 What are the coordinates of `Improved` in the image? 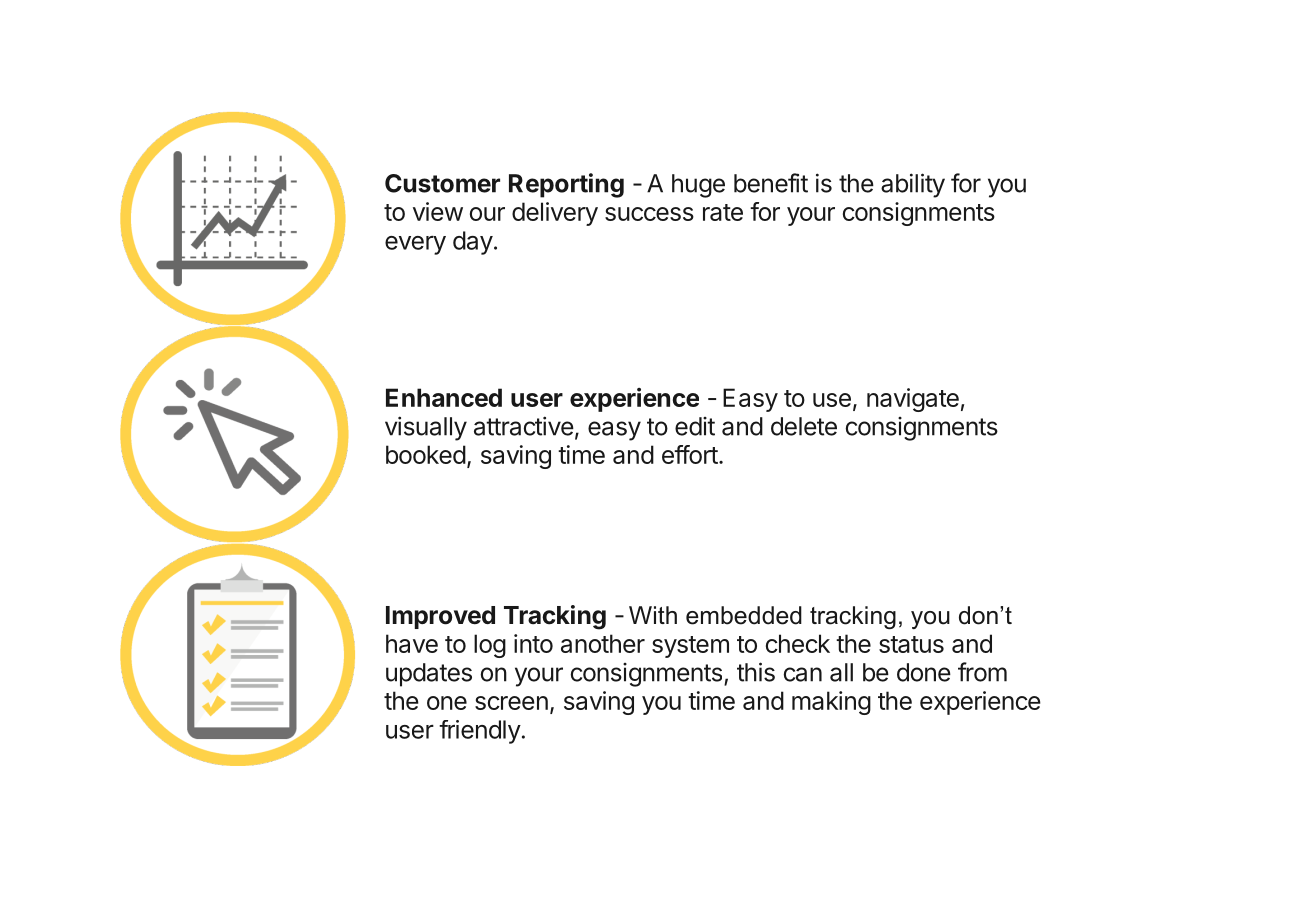 It's located at (440, 617).
